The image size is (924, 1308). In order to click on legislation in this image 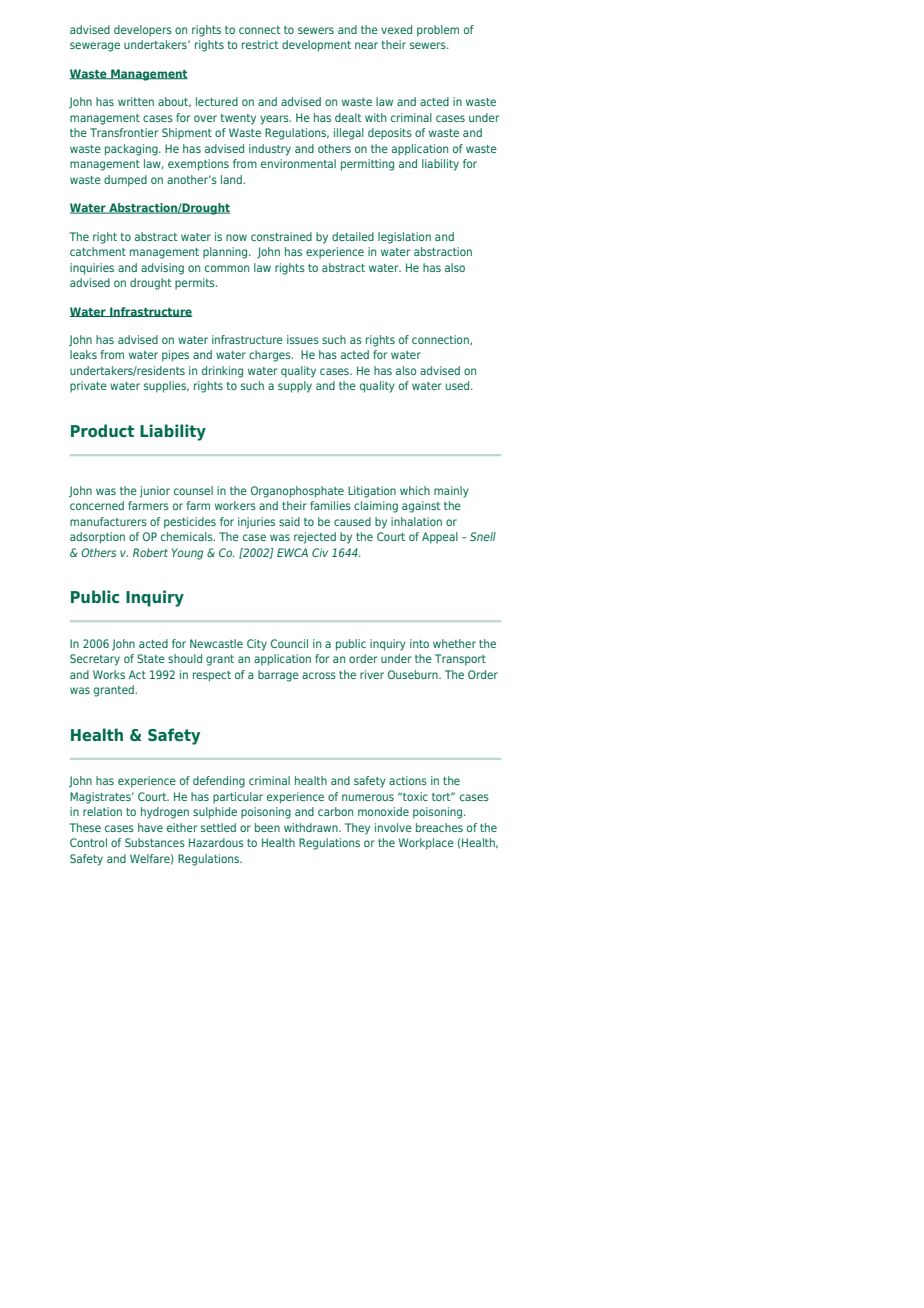, I will do `click(404, 238)`.
